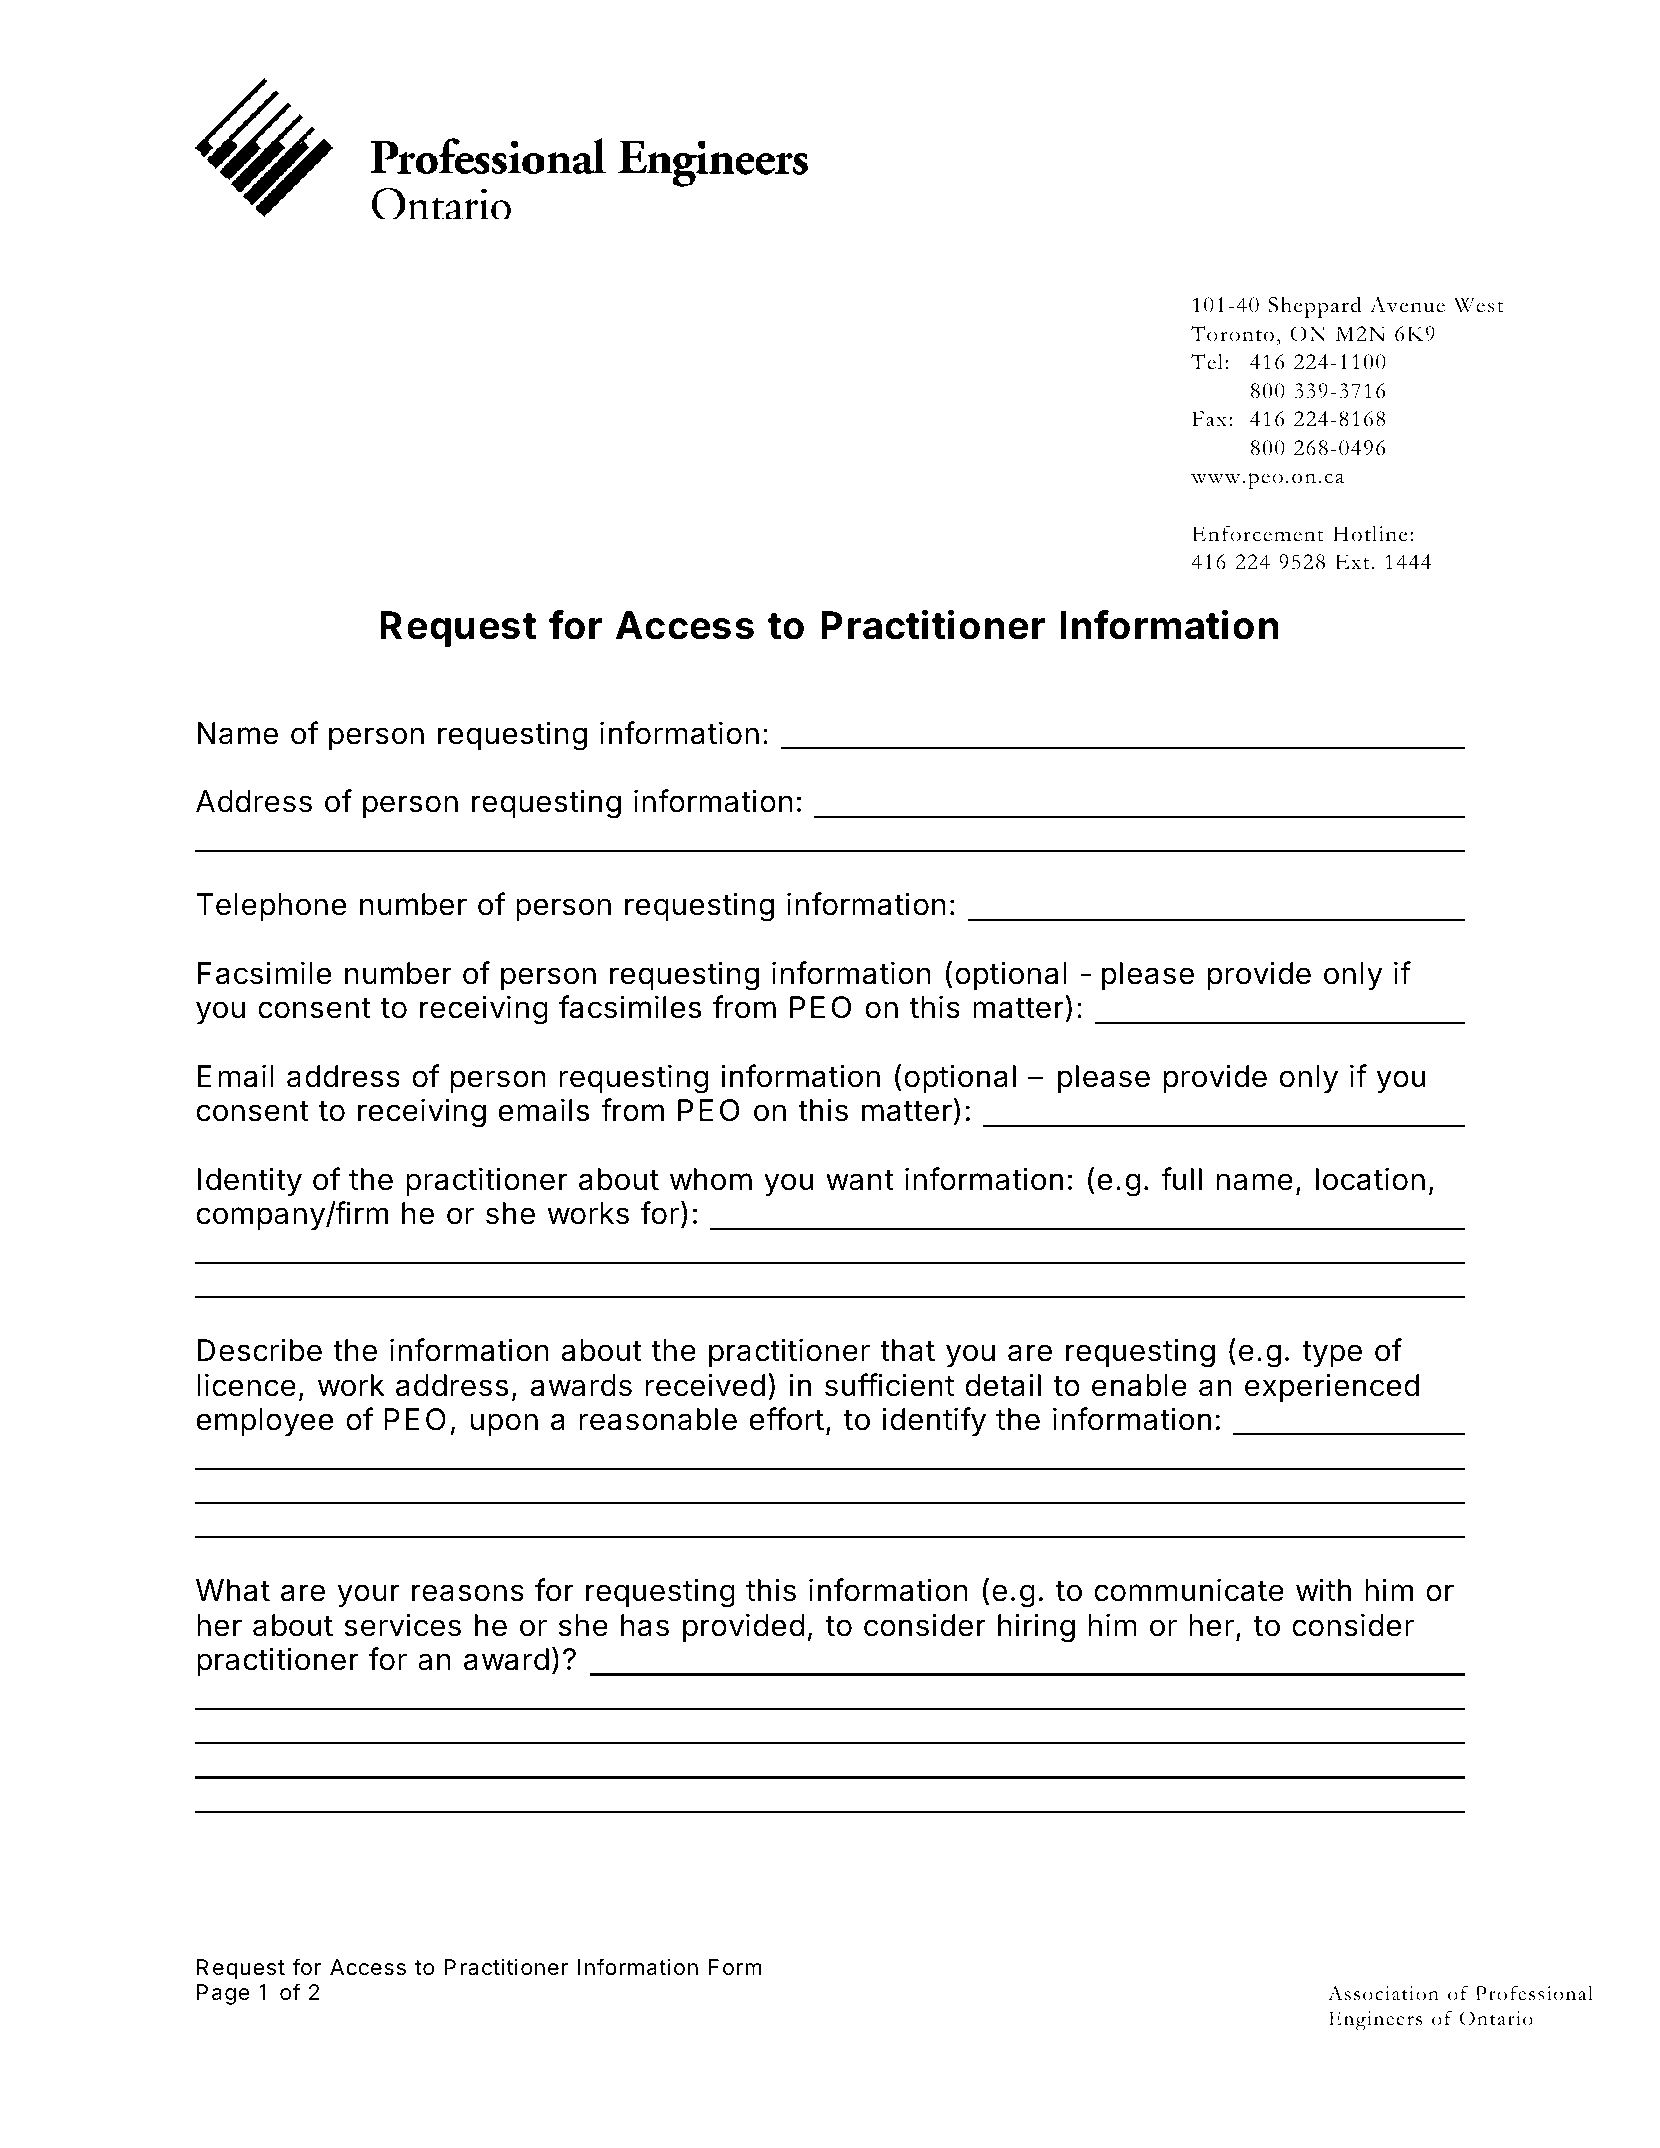 This image has width=1660, height=2148. Describe the element at coordinates (1375, 2021) in the image. I see `Engineers` at that location.
